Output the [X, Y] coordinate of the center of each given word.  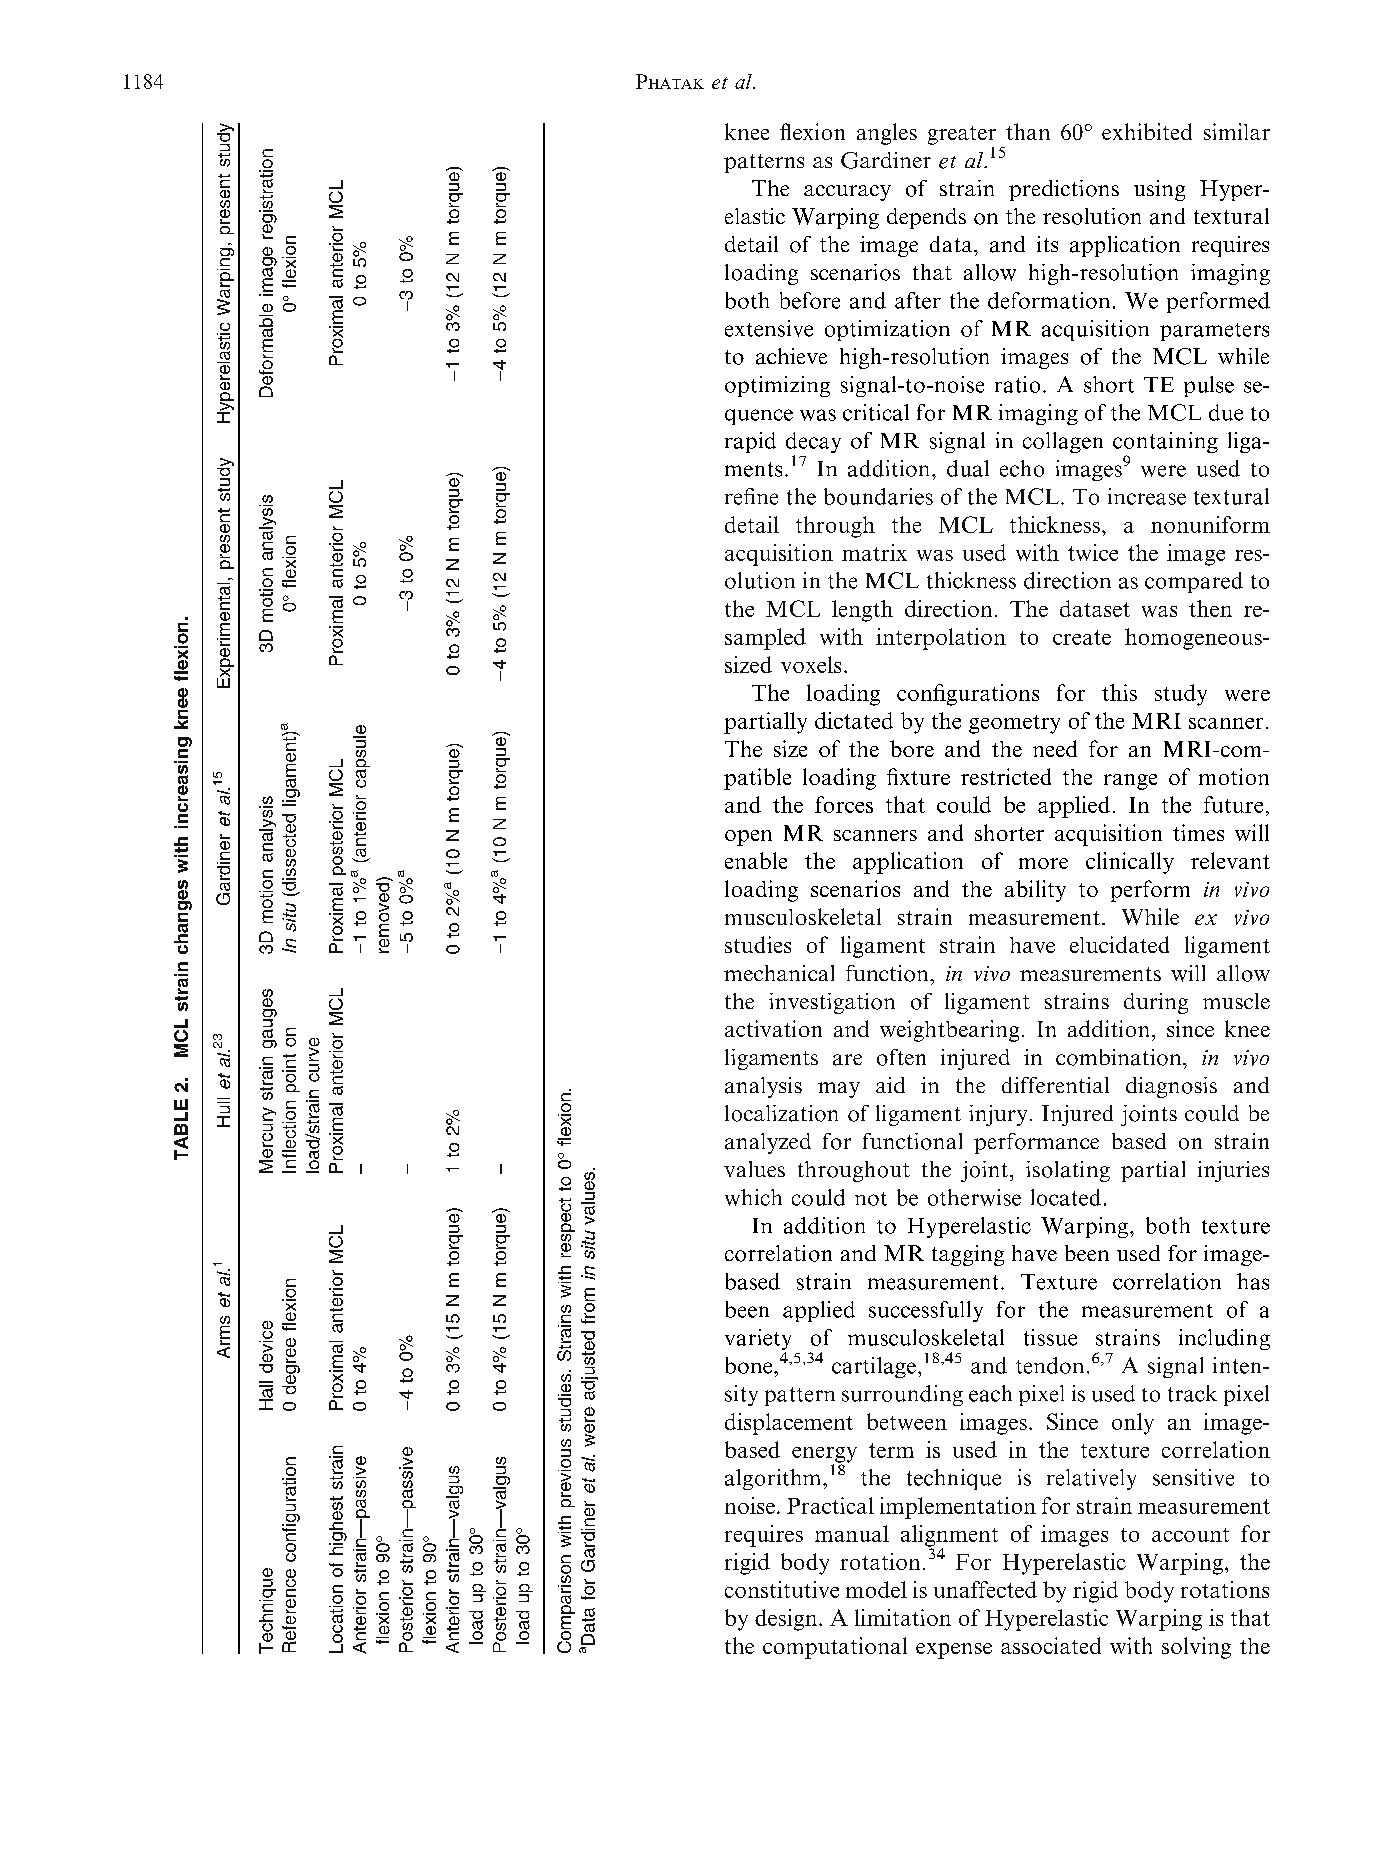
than [1028, 131]
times [1198, 832]
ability [1035, 891]
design [787, 1620]
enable [756, 860]
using [1159, 190]
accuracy [847, 193]
